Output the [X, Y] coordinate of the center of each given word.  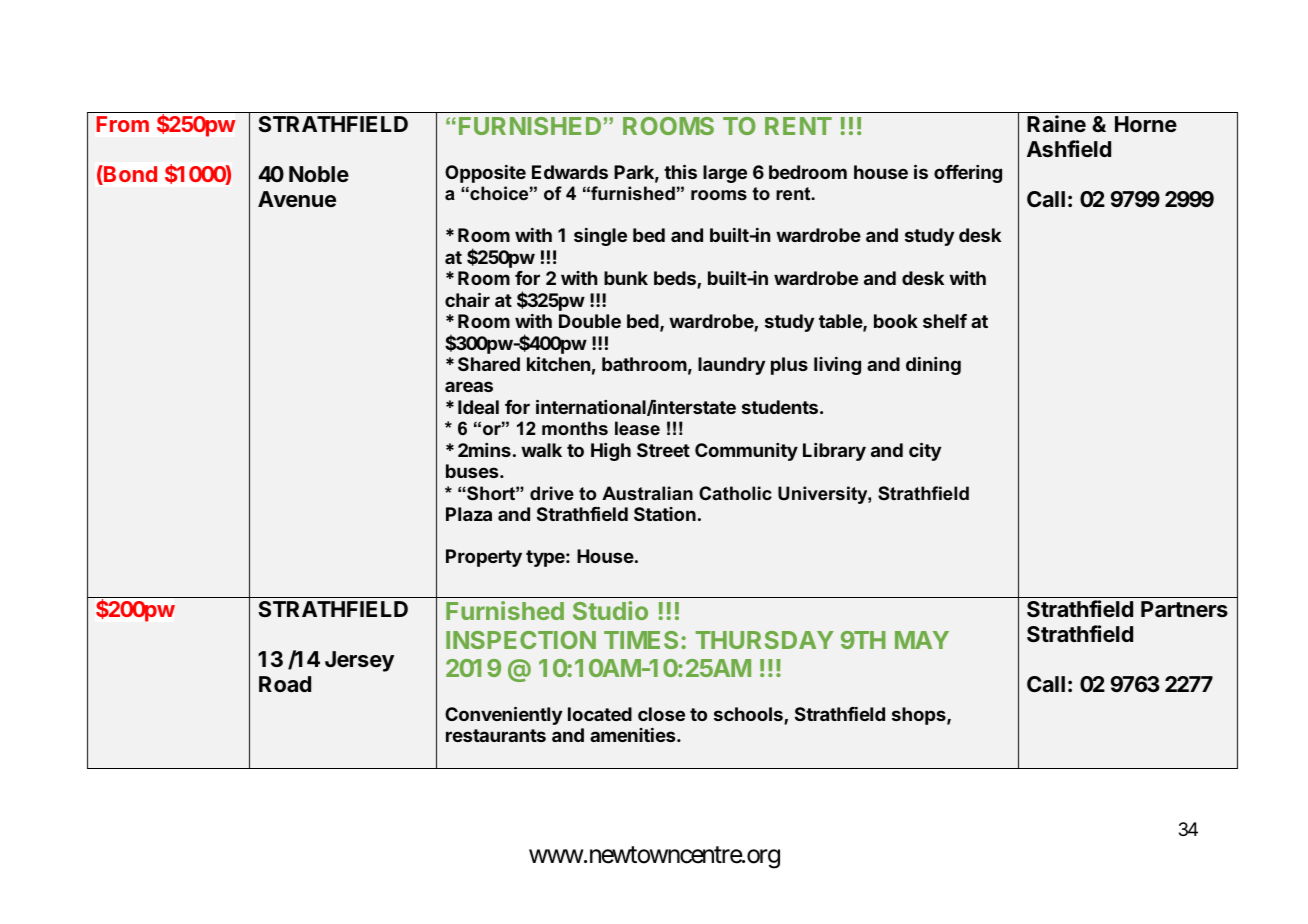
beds [676, 280]
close [661, 714]
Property [484, 558]
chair [467, 300]
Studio [610, 610]
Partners [1184, 609]
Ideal [478, 407]
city [925, 452]
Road [285, 684]
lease [637, 428]
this [680, 172]
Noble [319, 174]
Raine [1056, 123]
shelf [945, 321]
